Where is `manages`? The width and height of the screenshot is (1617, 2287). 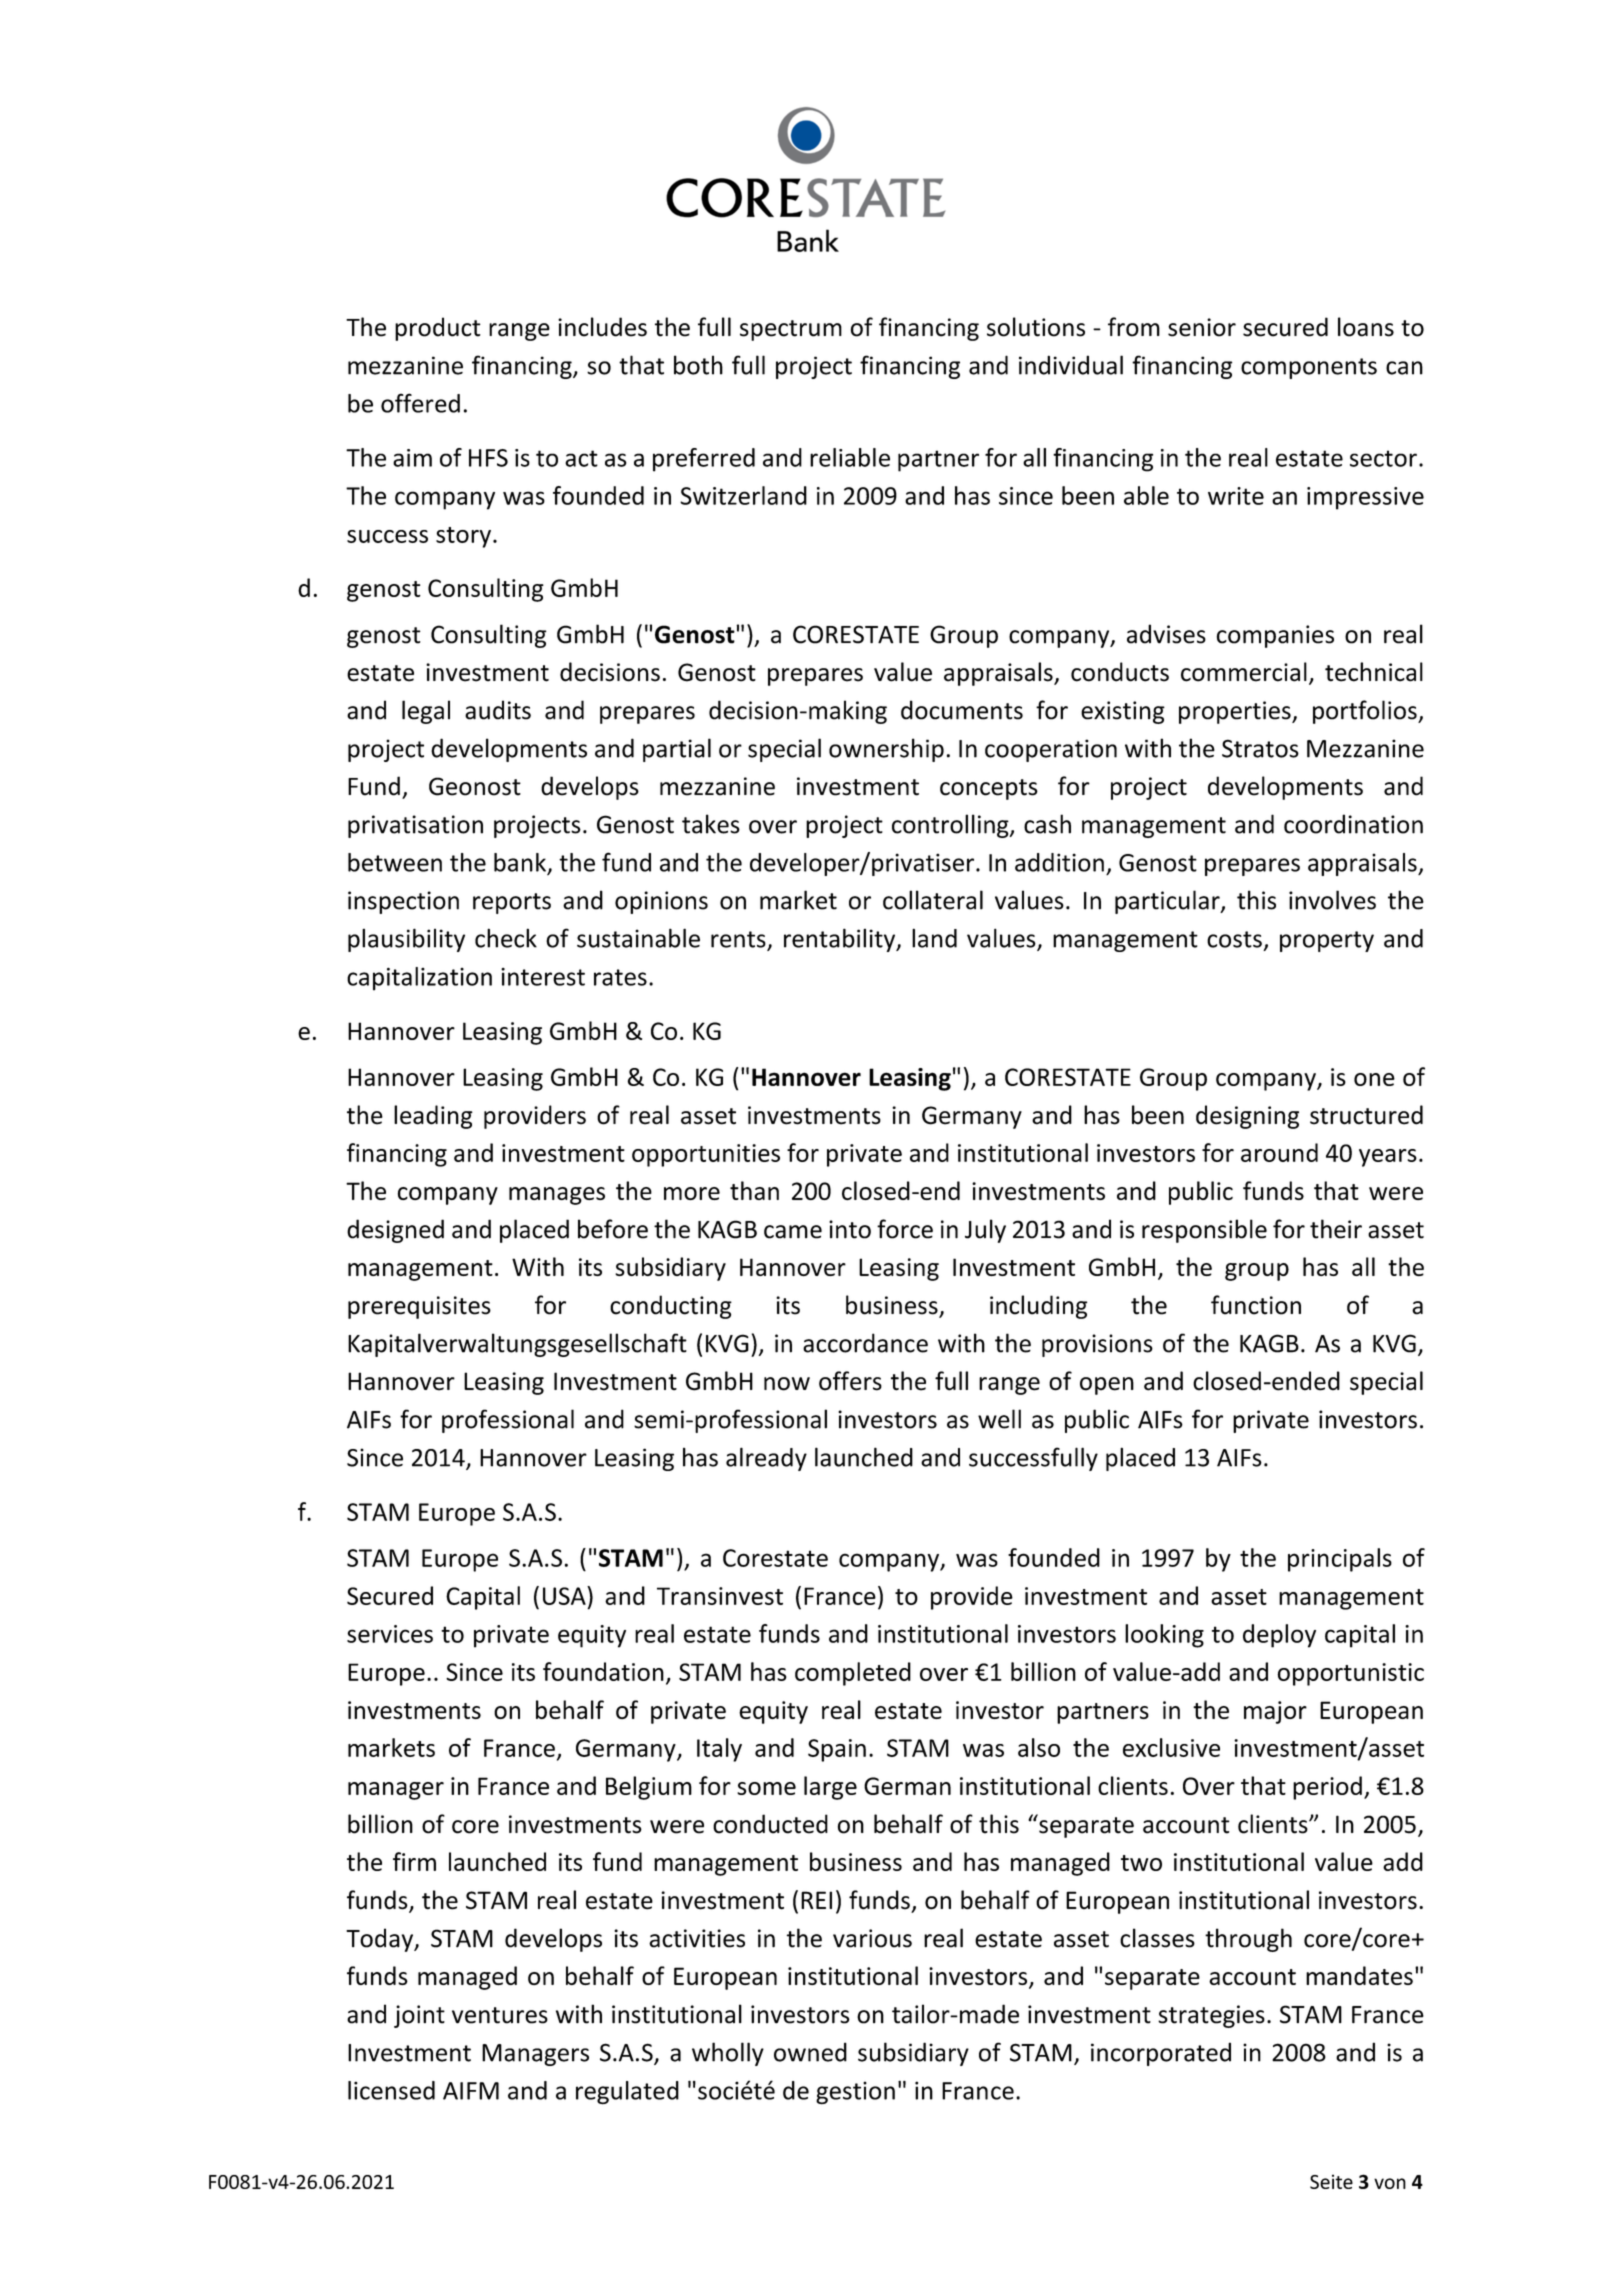
manages is located at coordinates (557, 1196).
